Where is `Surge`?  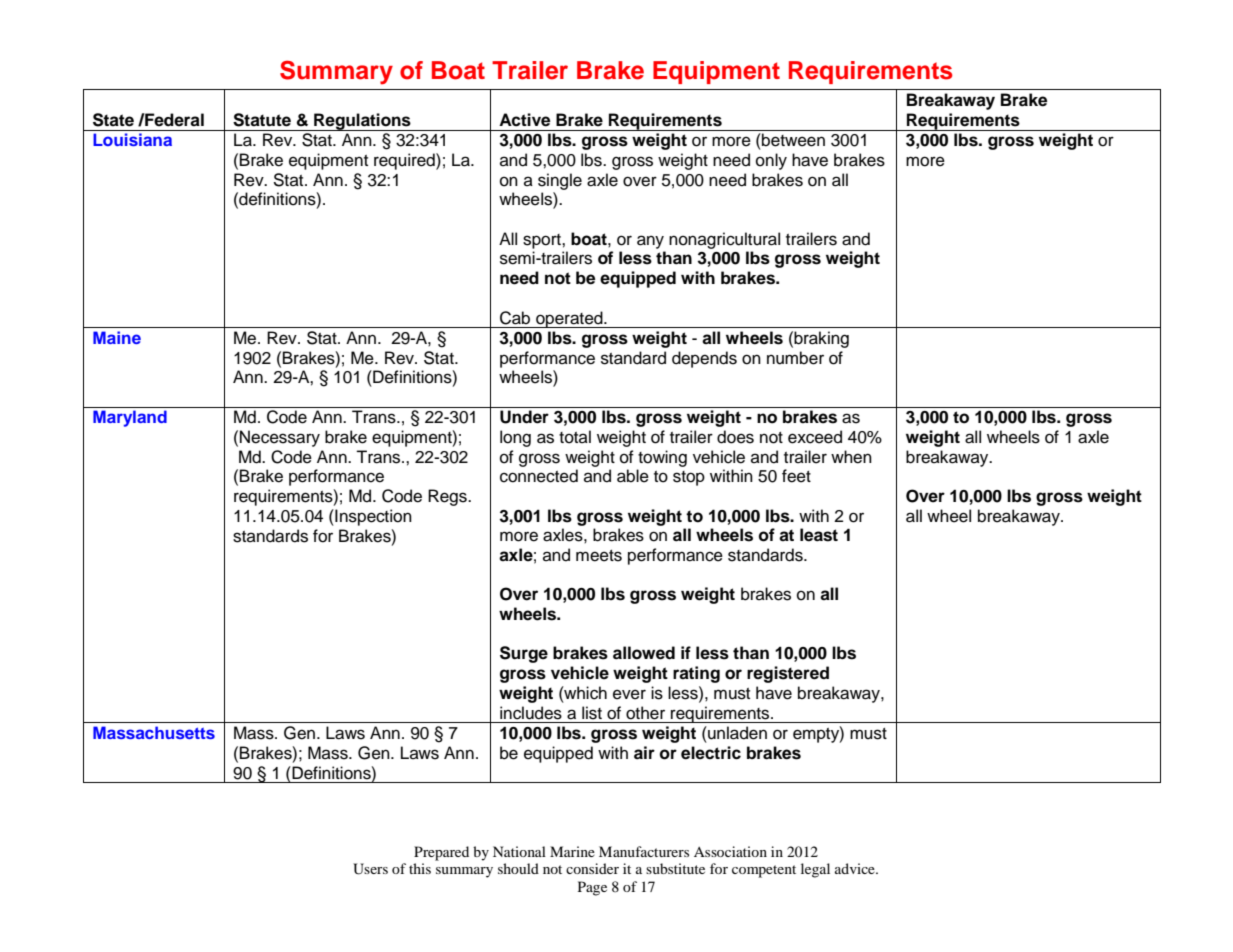
Surge is located at coordinates (524, 654).
